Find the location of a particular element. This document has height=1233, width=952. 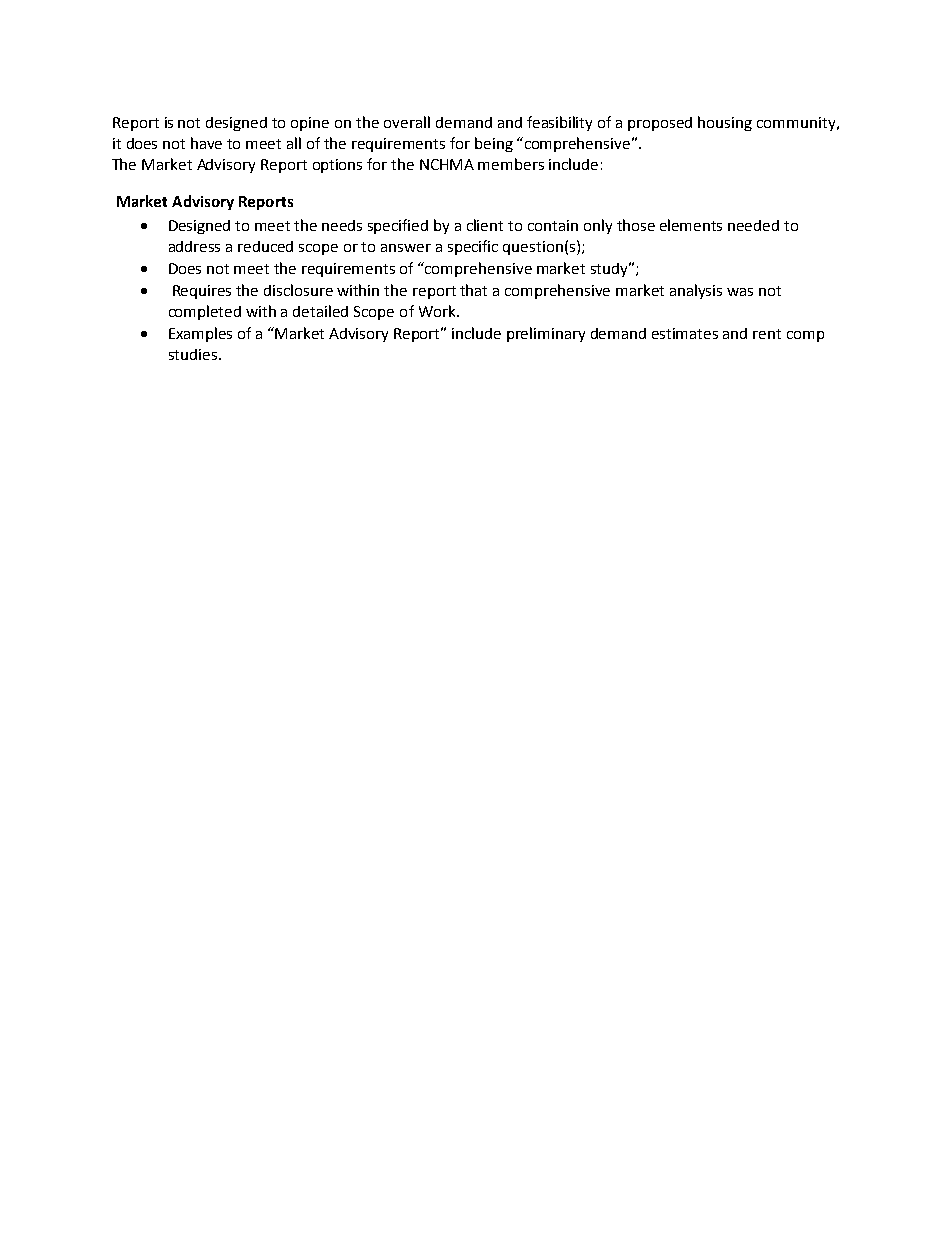

elements is located at coordinates (691, 225).
